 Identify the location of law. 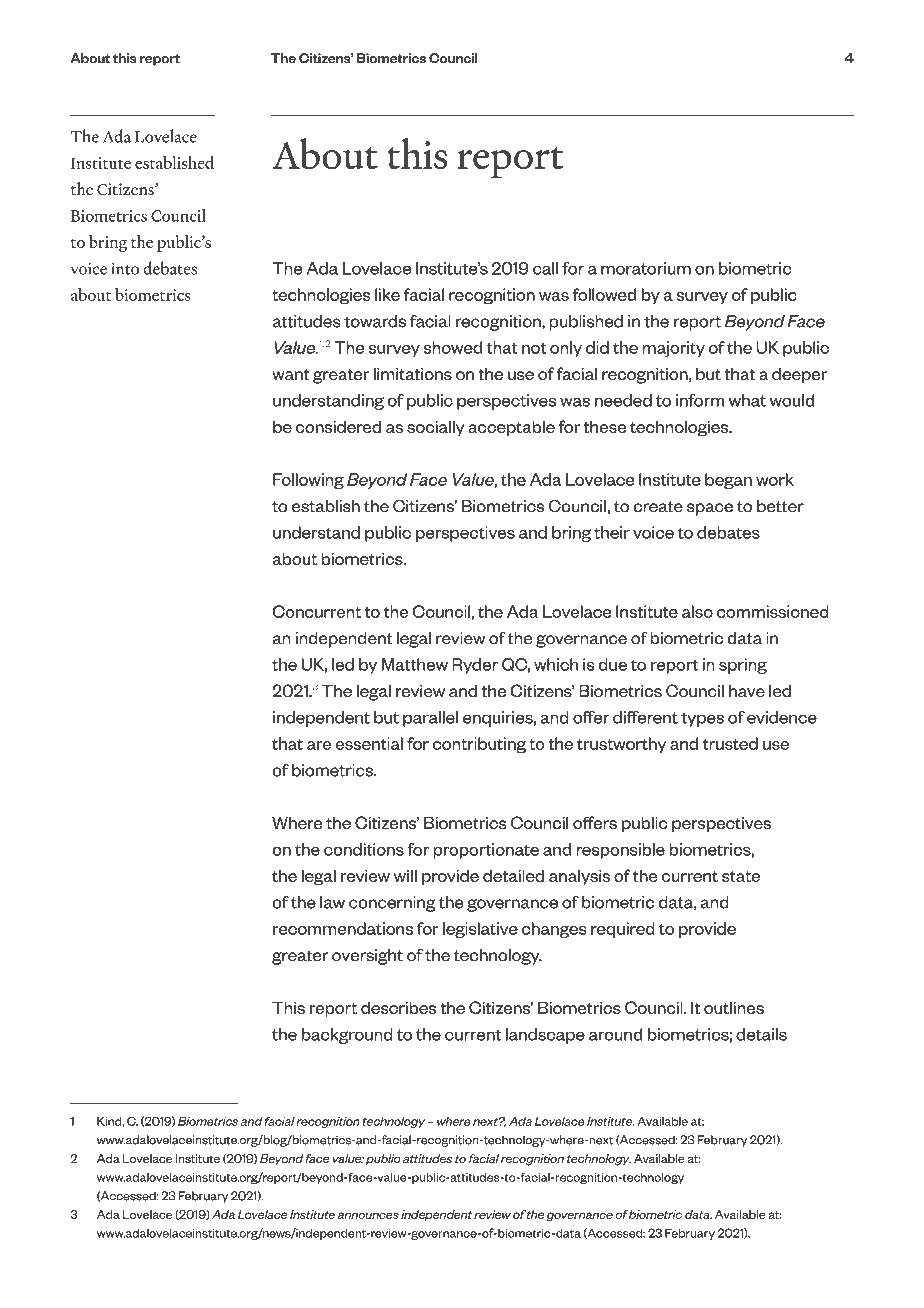
(332, 902).
